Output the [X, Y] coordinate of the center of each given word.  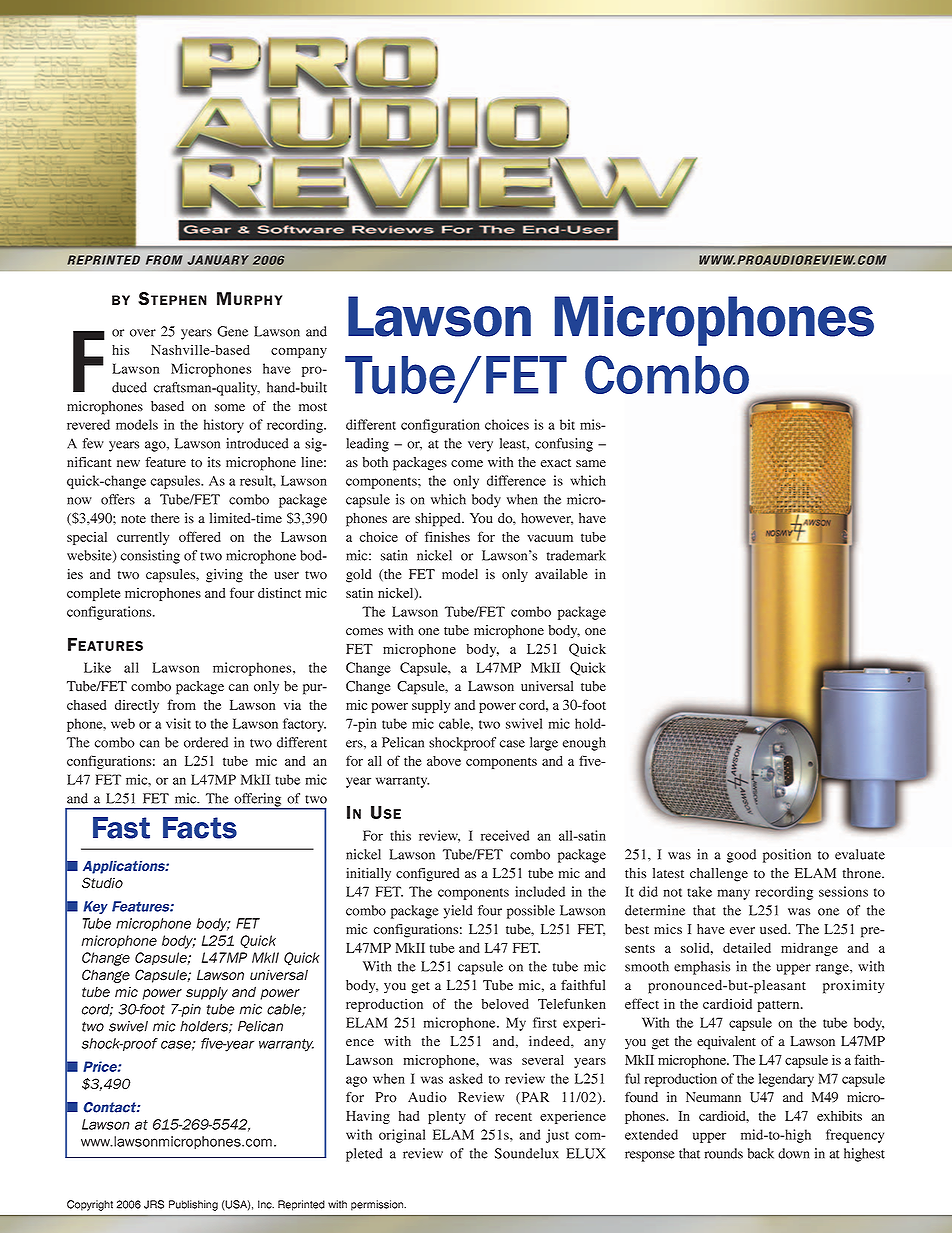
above [444, 761]
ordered [206, 742]
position [787, 856]
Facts [200, 828]
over [143, 333]
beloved [505, 1004]
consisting [150, 557]
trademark [576, 555]
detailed [747, 947]
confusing [564, 445]
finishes [447, 536]
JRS [154, 1204]
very [480, 446]
